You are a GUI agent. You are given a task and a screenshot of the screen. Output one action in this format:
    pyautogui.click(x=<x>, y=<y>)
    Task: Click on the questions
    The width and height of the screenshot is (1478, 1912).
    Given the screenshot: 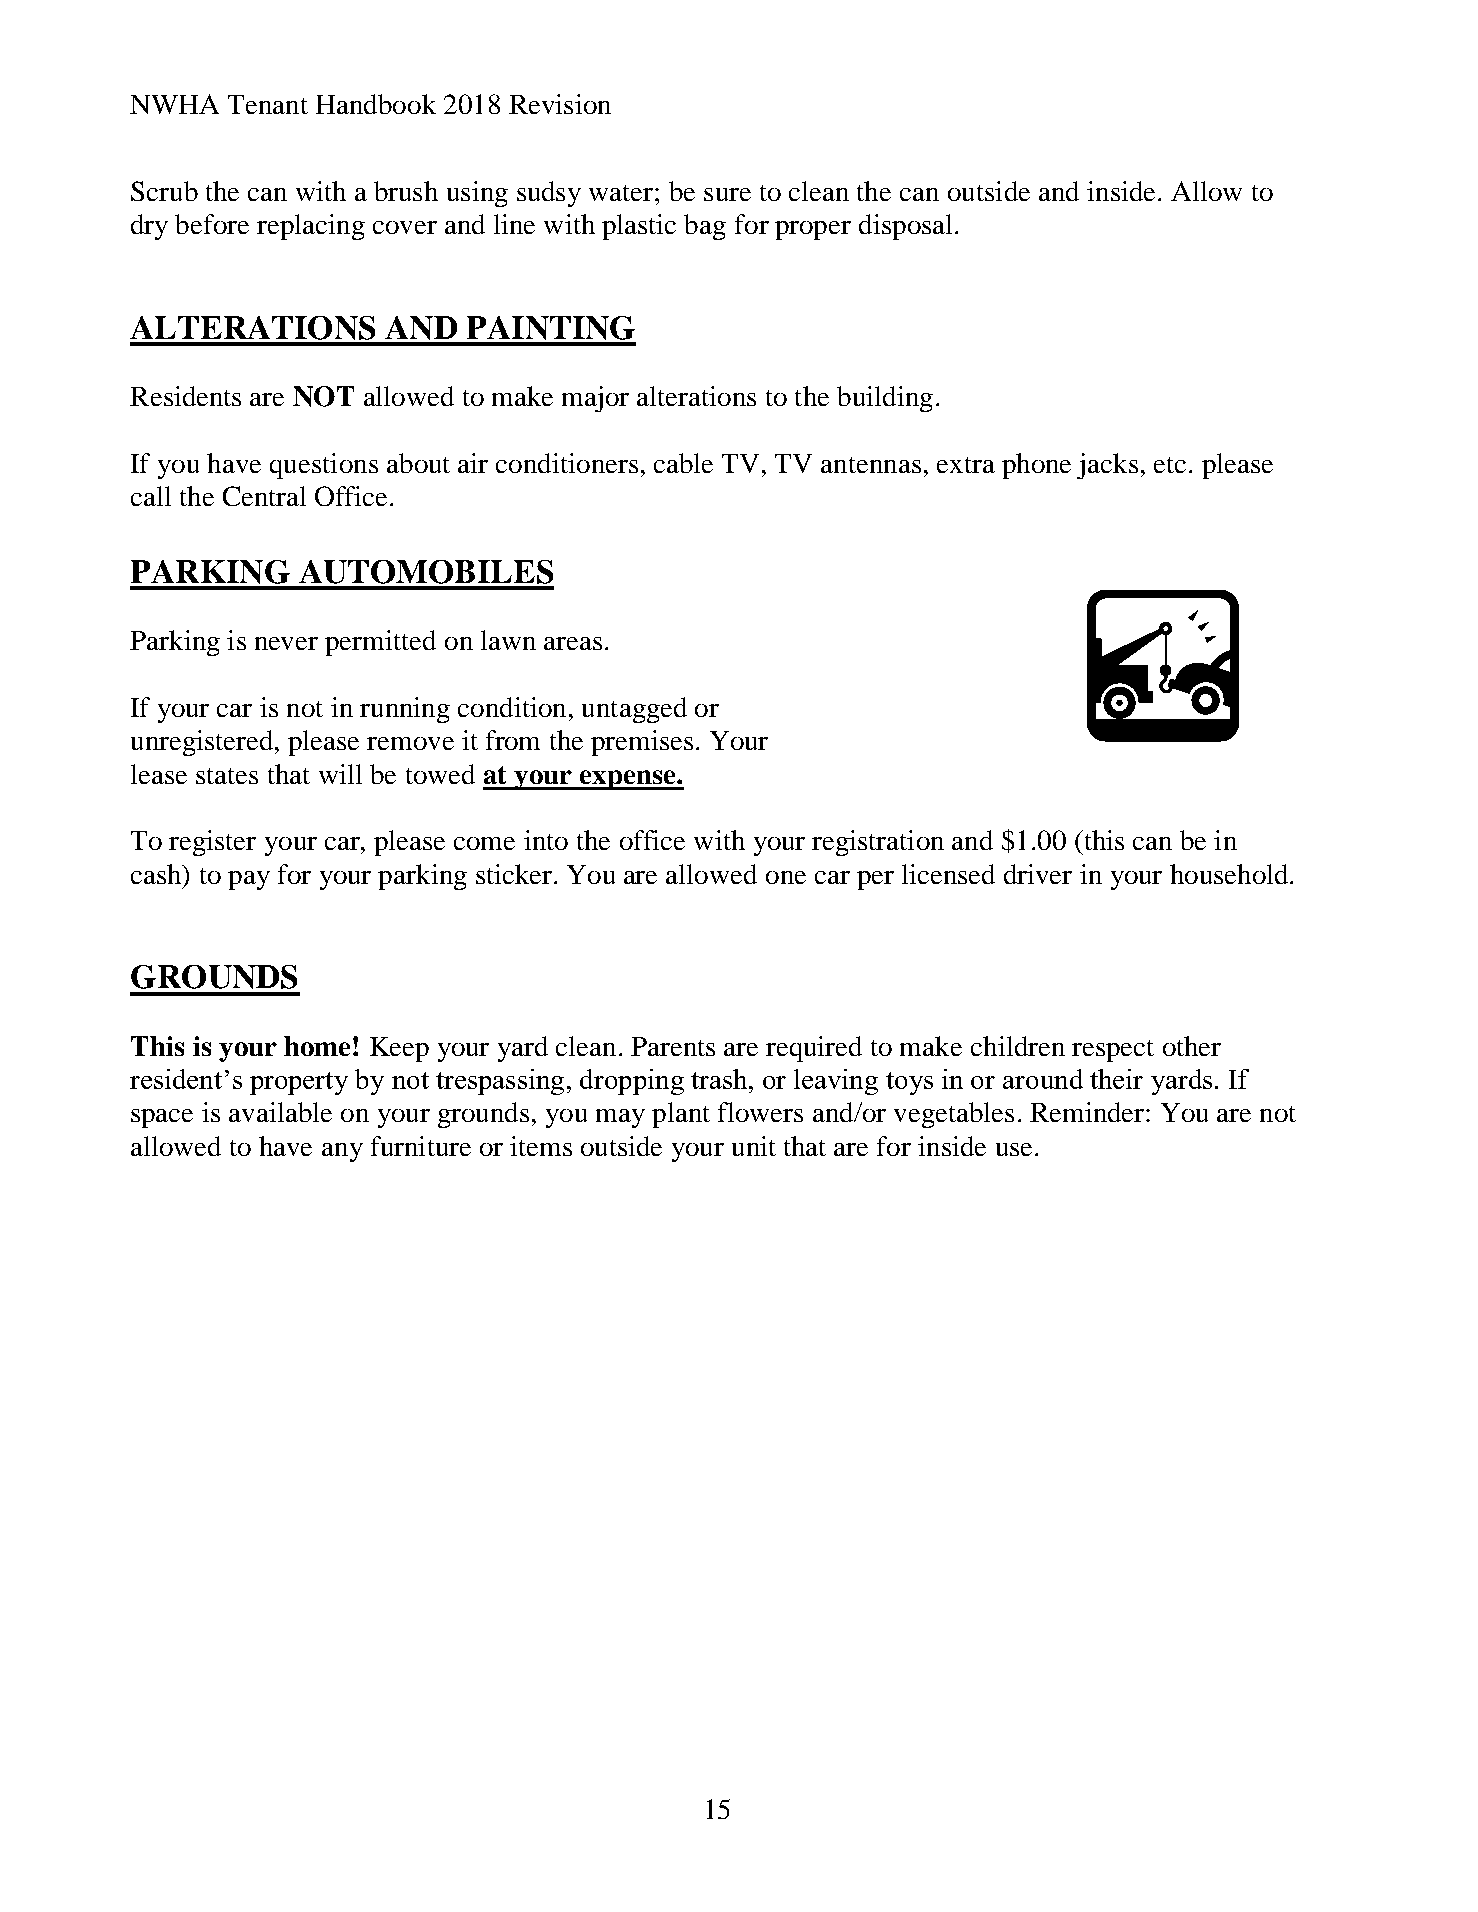 What is the action you would take?
    pyautogui.click(x=324, y=466)
